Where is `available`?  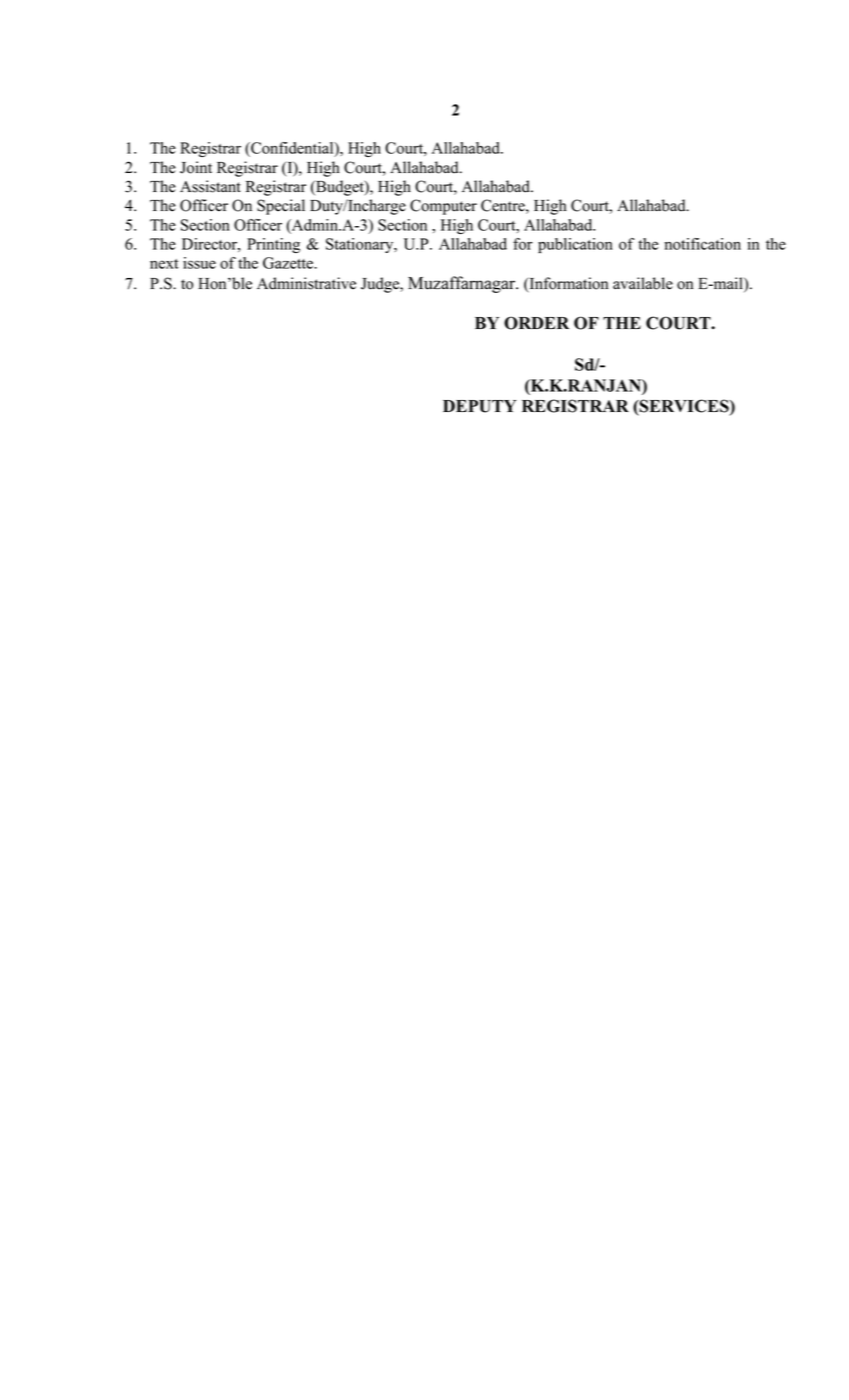
available is located at coordinates (643, 283).
